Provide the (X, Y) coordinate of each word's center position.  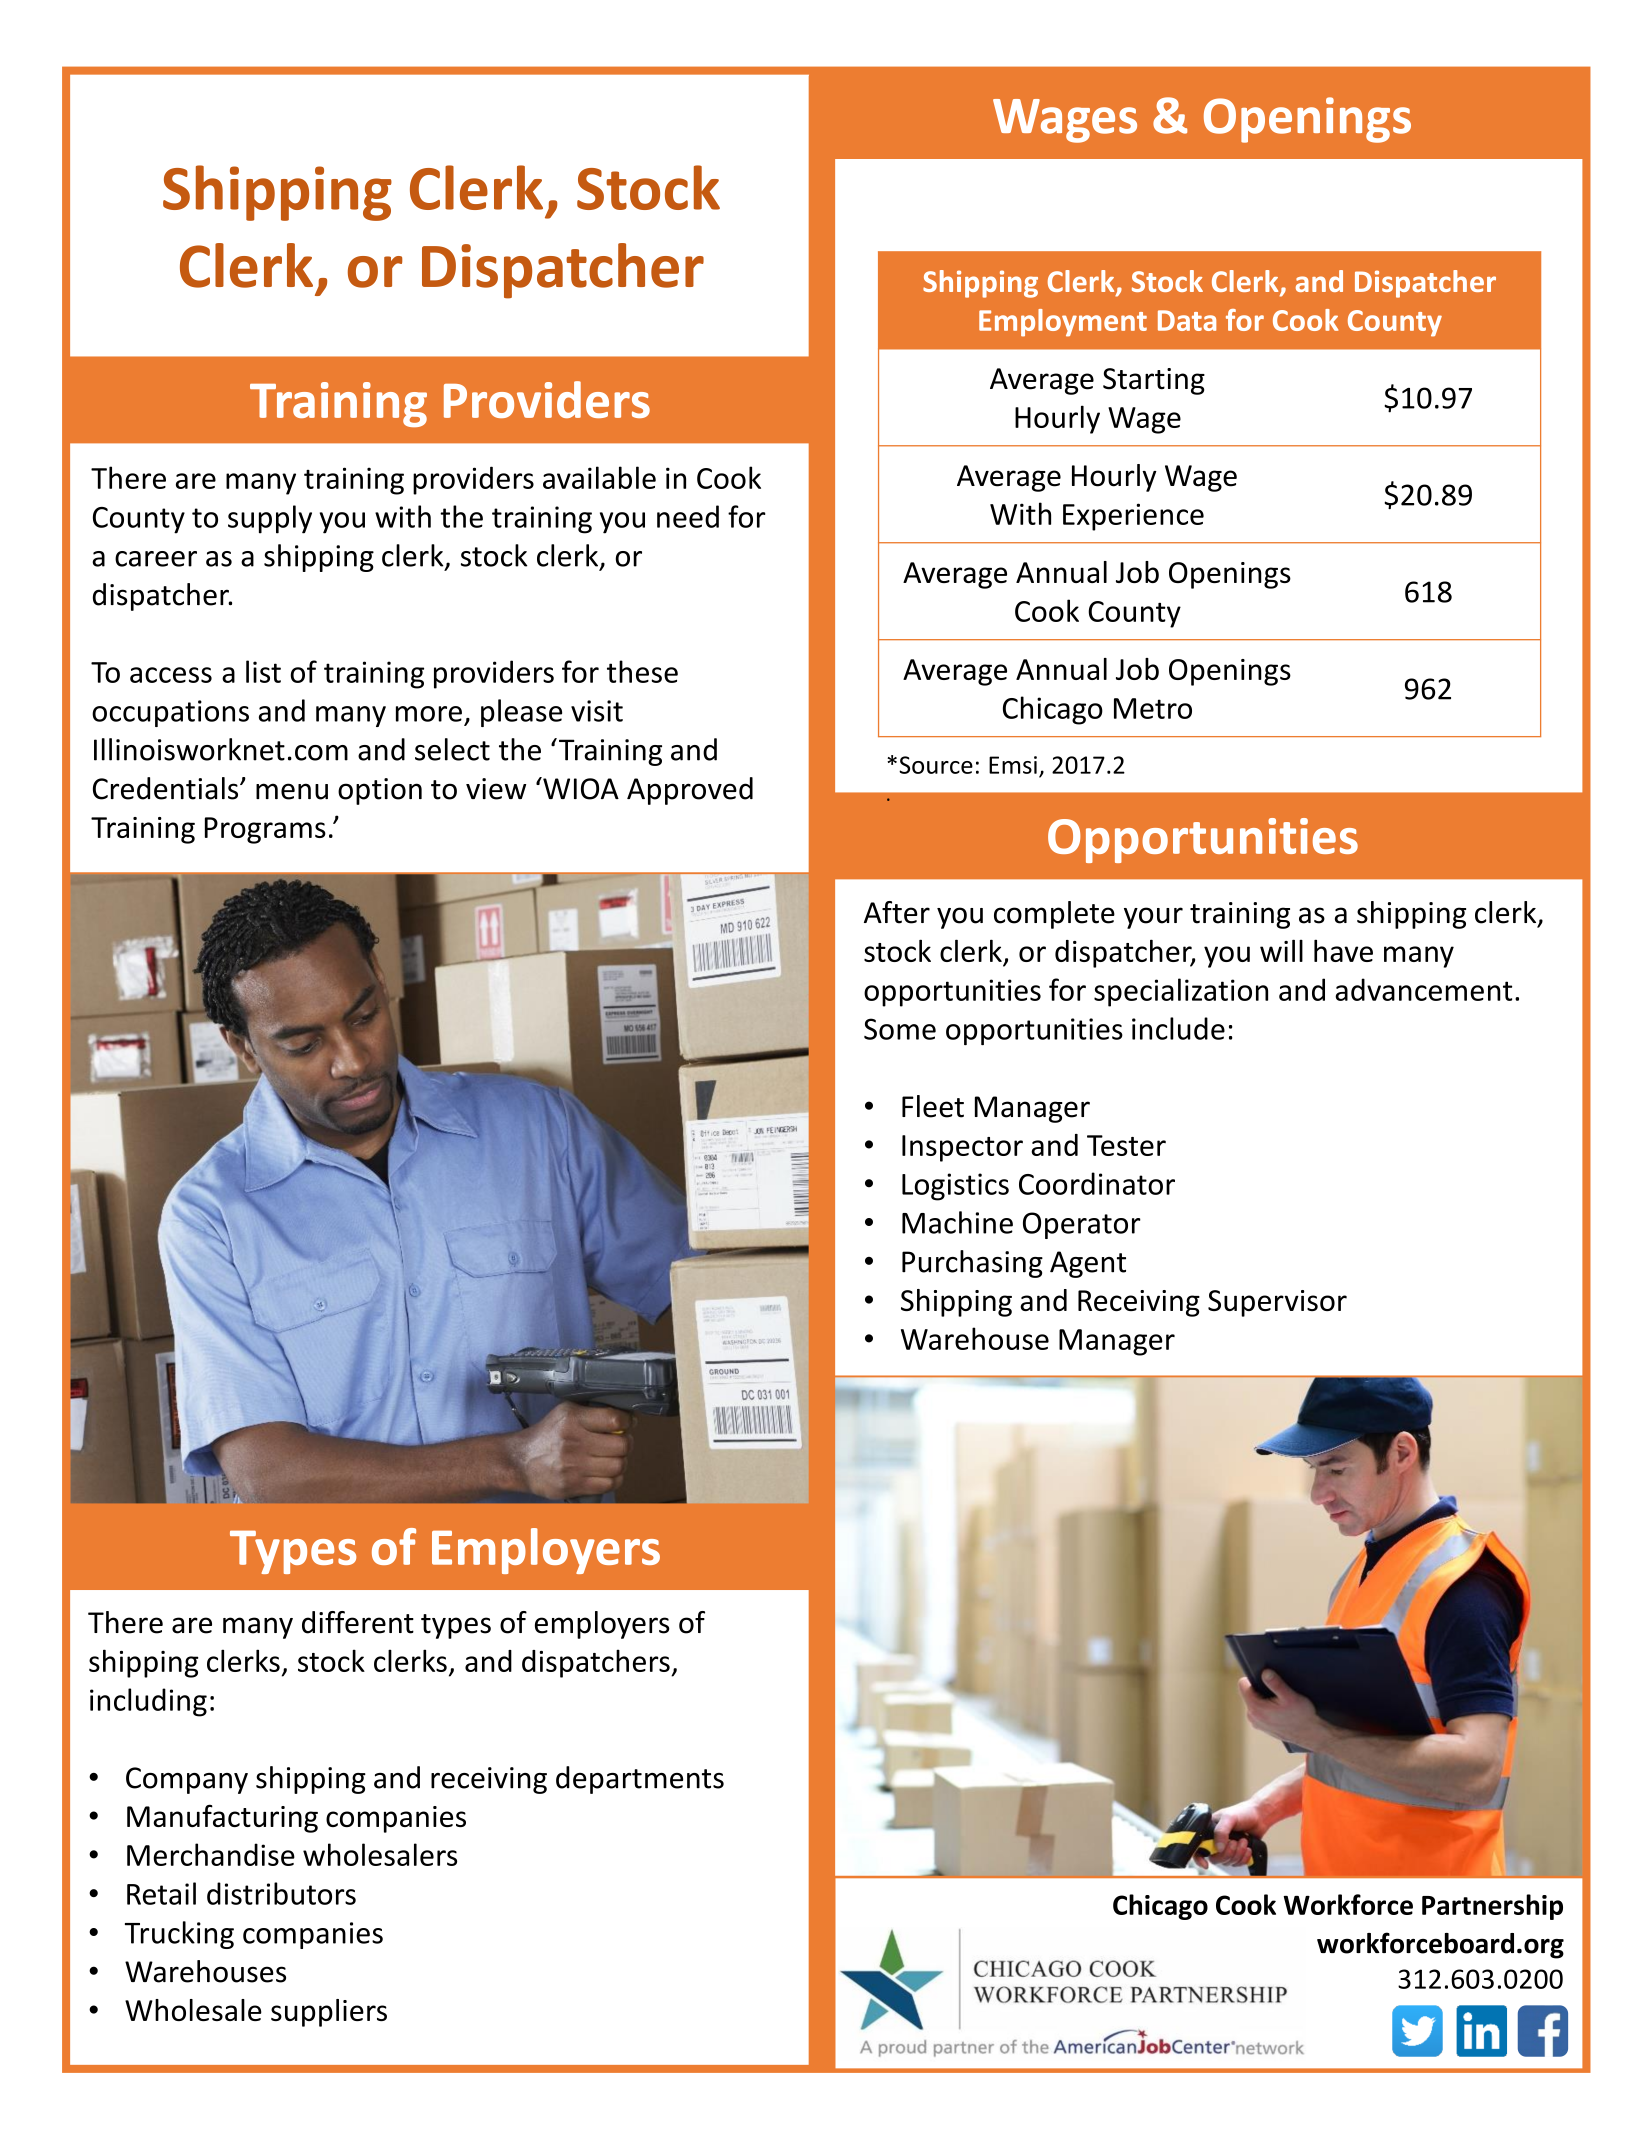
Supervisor (1277, 1303)
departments (640, 1780)
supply (270, 519)
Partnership (1492, 1907)
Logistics (955, 1187)
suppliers (329, 2013)
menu (292, 791)
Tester (1126, 1145)
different (358, 1622)
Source (936, 765)
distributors (281, 1893)
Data (1187, 320)
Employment (1063, 323)
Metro (1153, 708)
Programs (265, 830)
